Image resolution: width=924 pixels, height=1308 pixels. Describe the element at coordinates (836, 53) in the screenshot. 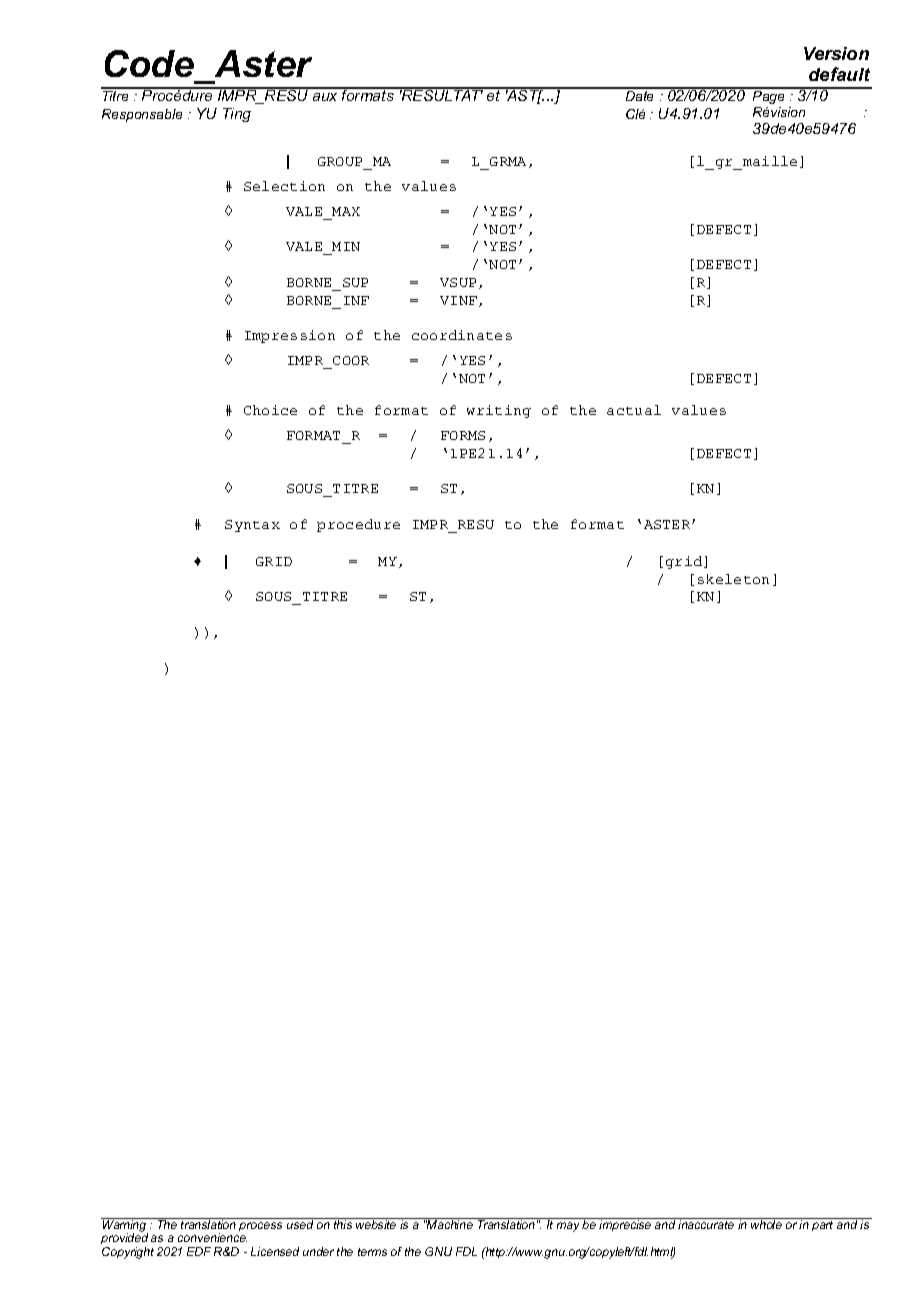

I see `Version` at that location.
